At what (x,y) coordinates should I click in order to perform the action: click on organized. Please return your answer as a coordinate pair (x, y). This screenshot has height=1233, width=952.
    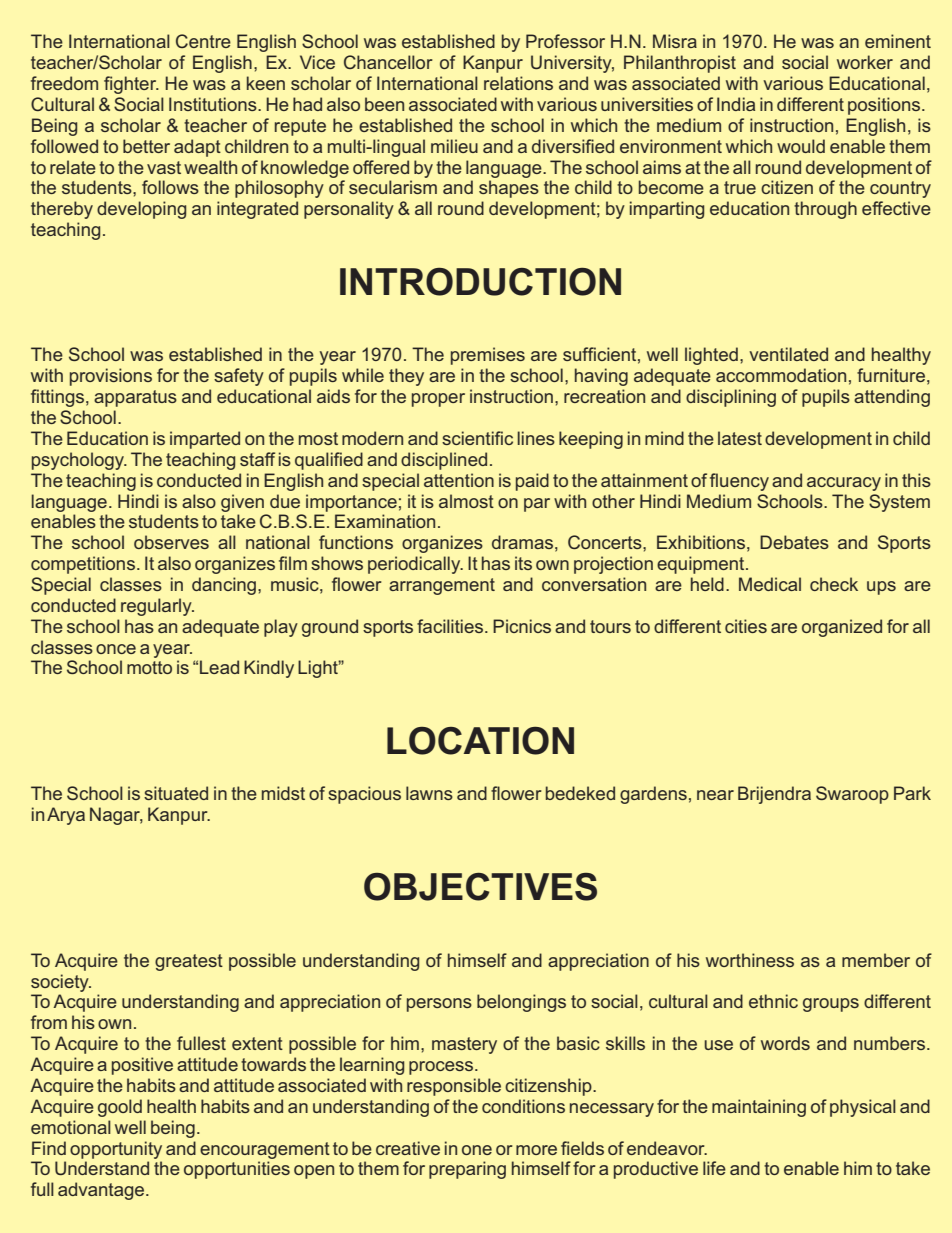
    Looking at the image, I should click on (842, 628).
